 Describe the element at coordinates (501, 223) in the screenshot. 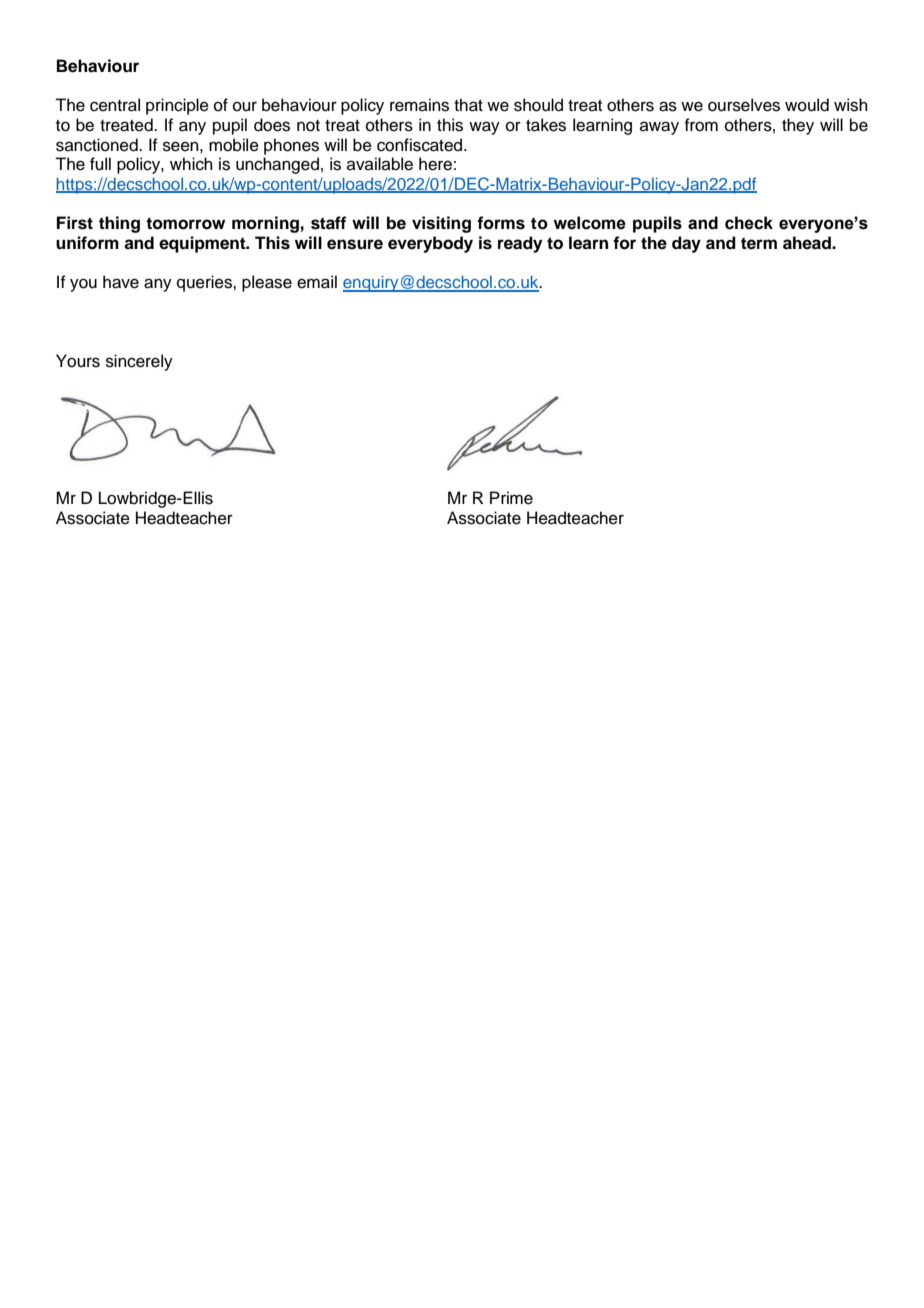

I see `forms` at that location.
